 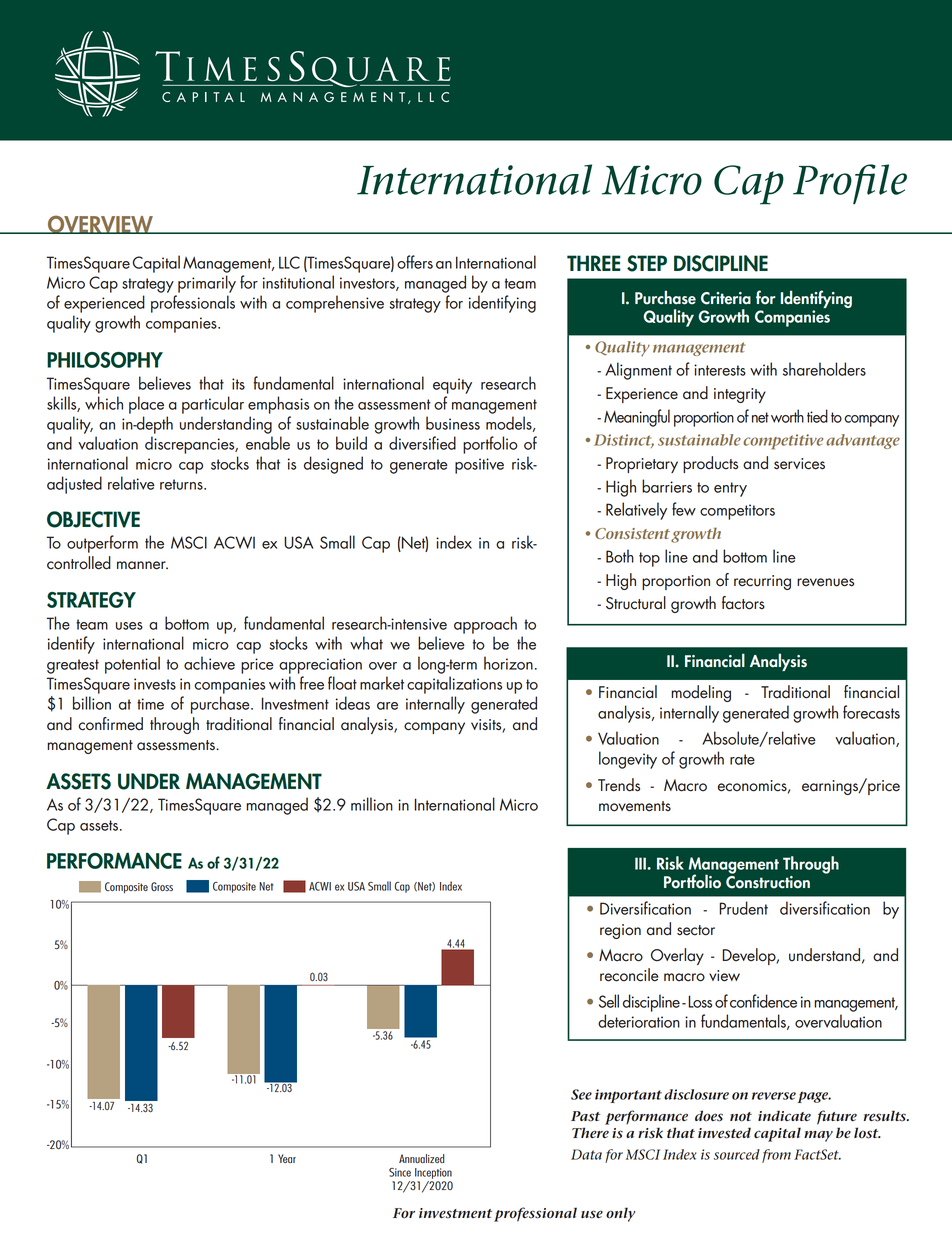 I want to click on forecasts, so click(x=871, y=712).
